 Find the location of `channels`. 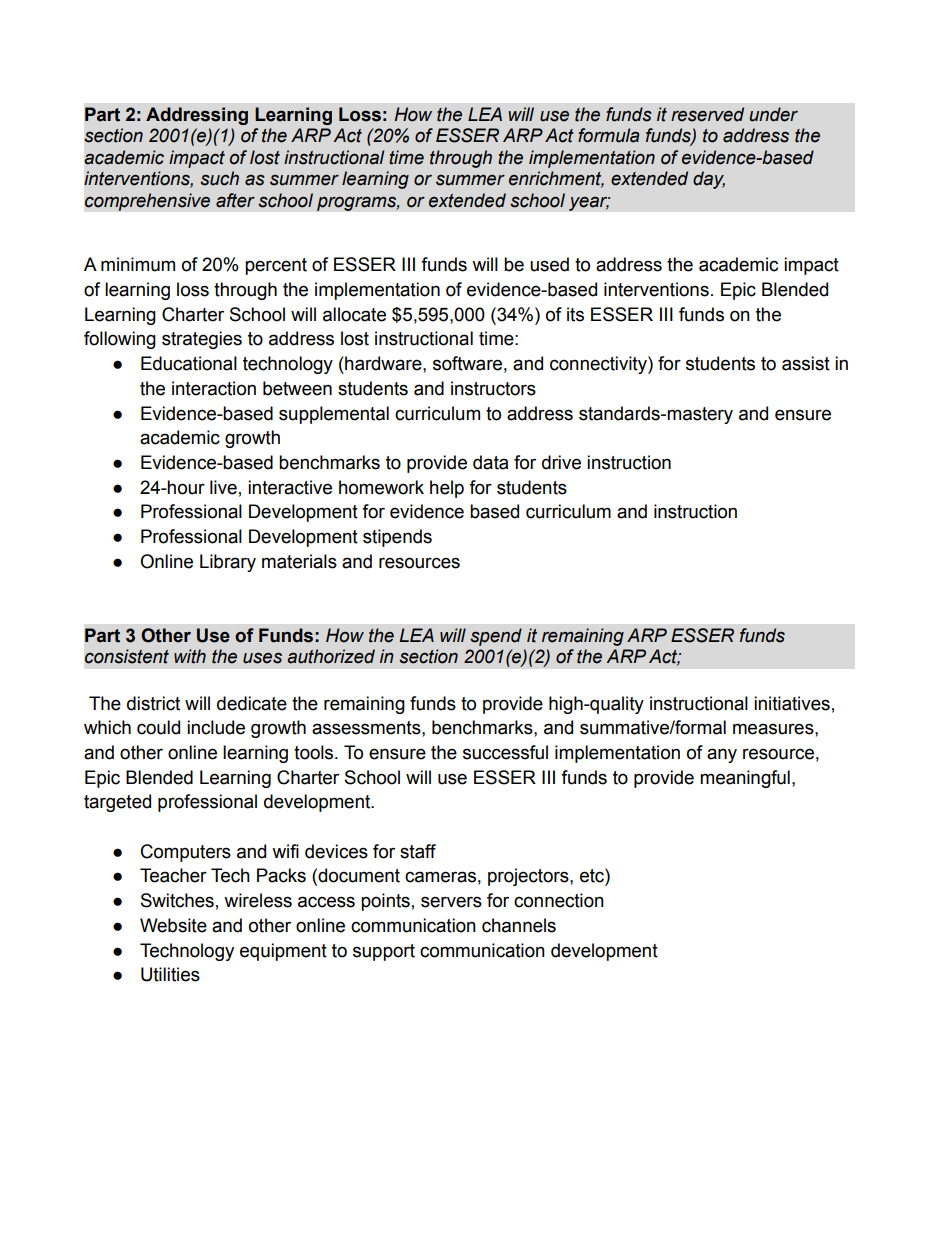

channels is located at coordinates (519, 925).
